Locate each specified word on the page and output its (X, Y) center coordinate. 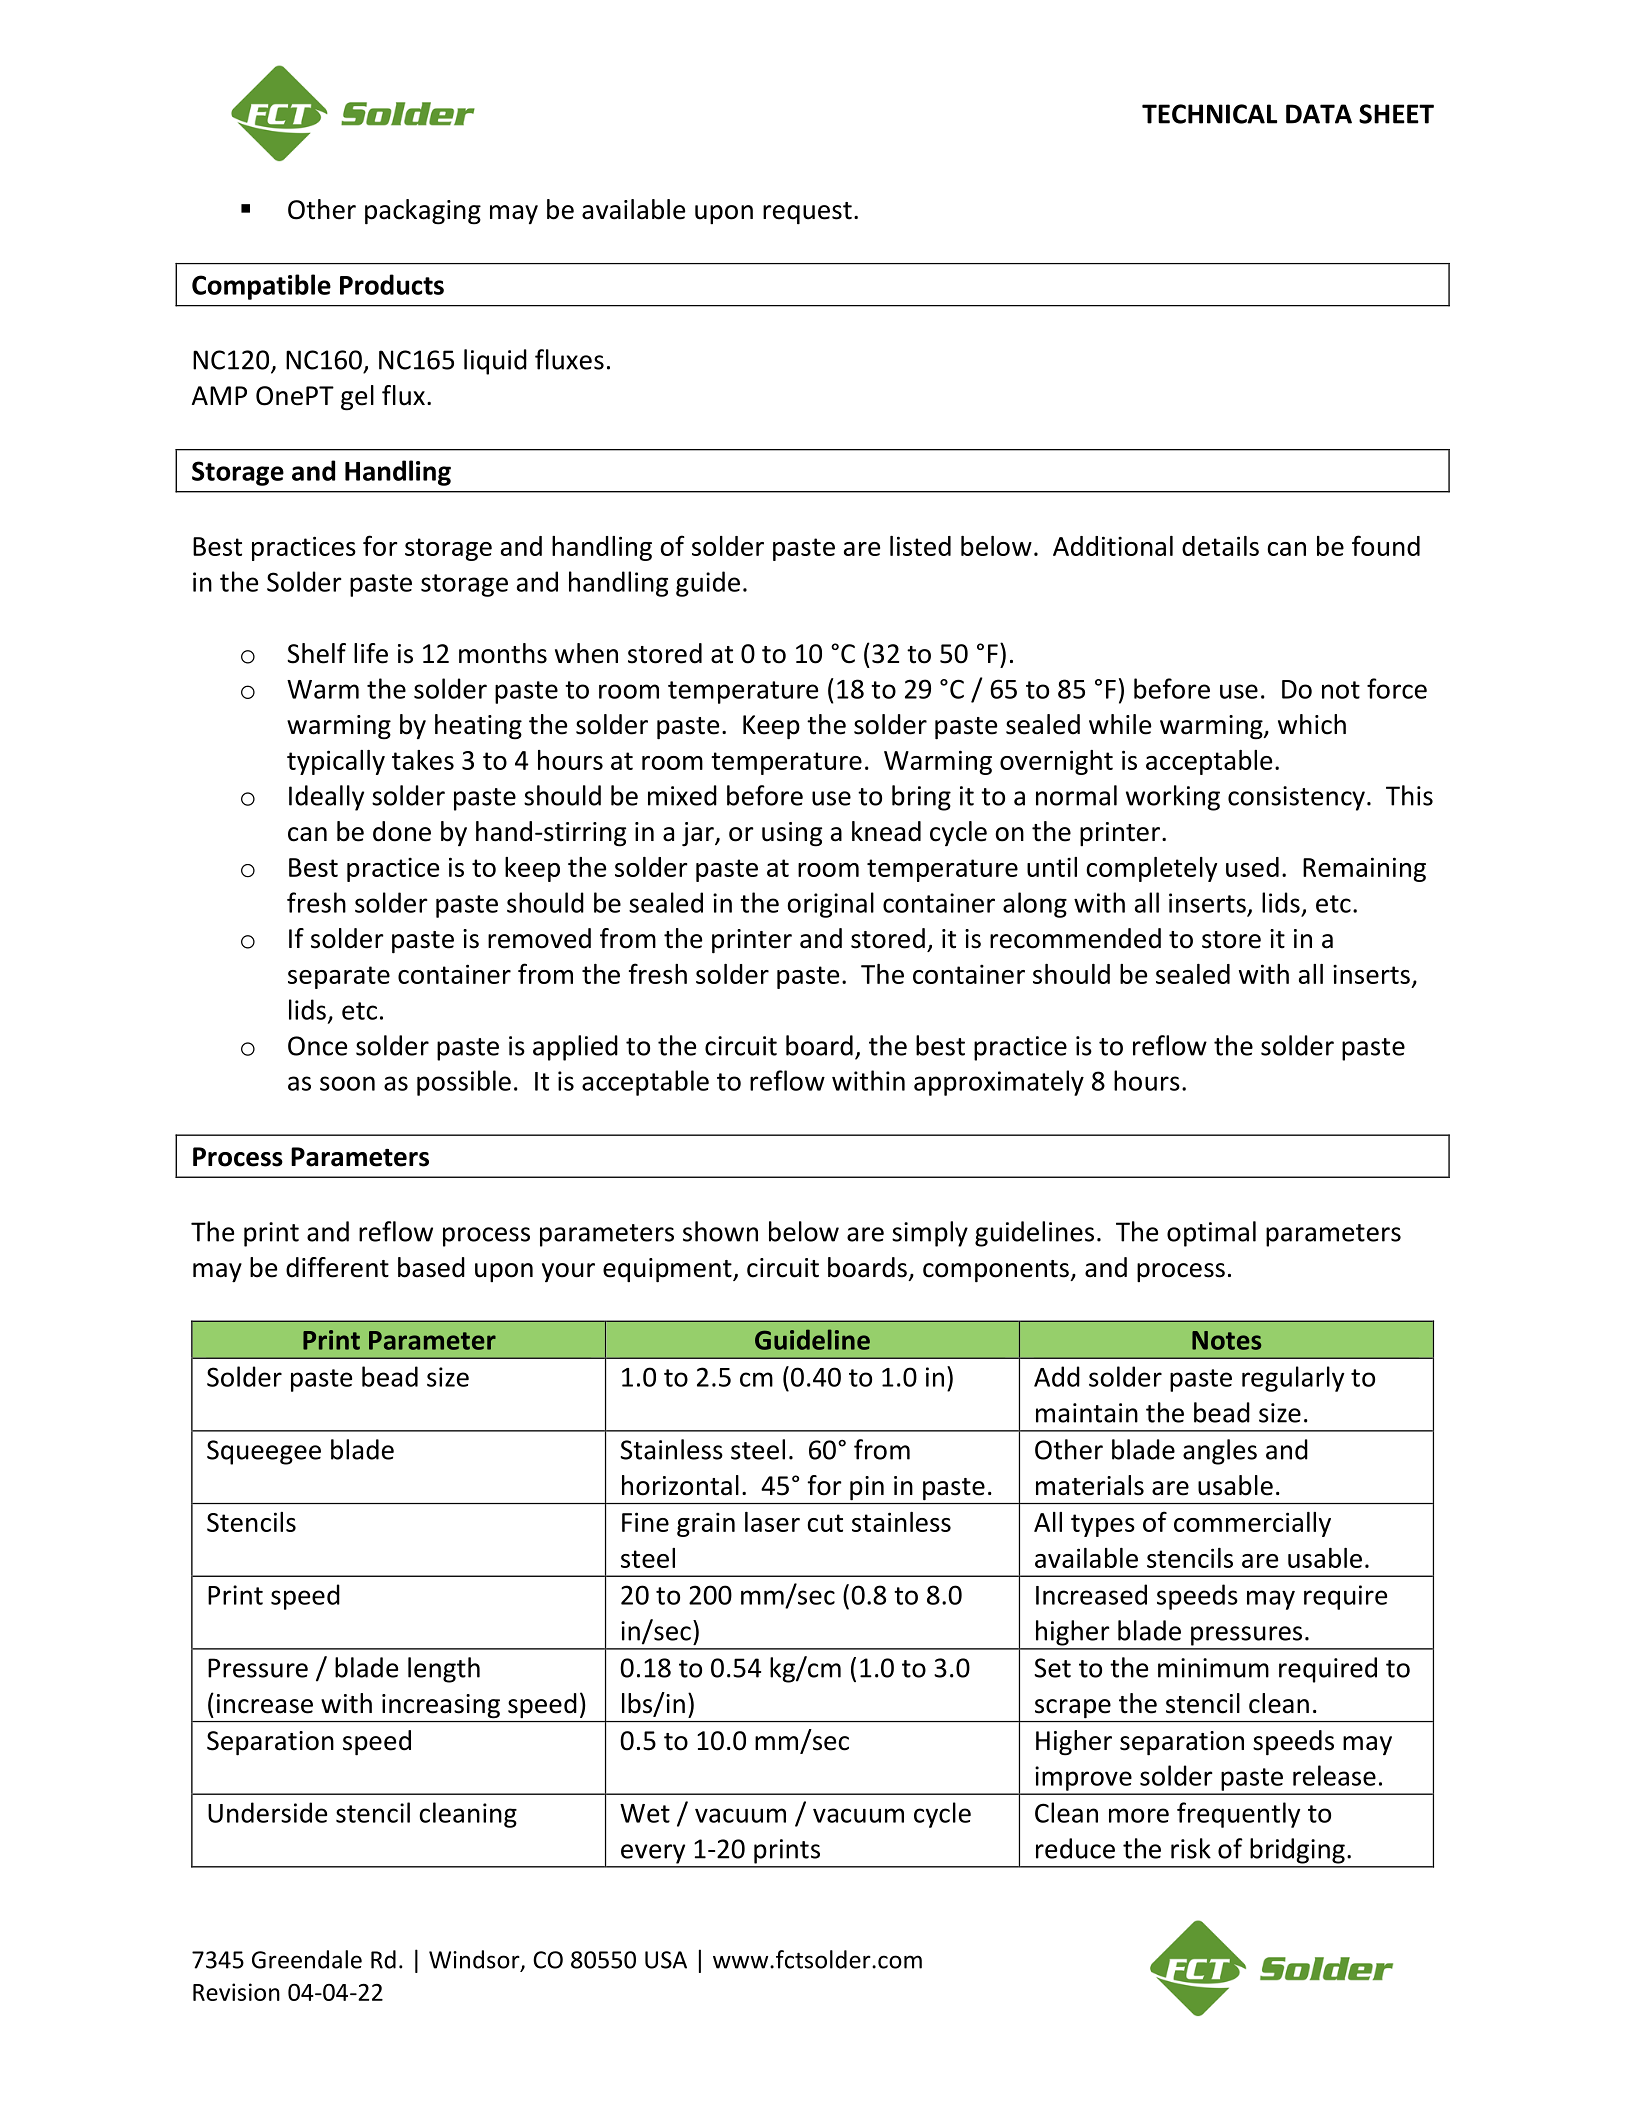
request (807, 213)
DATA (1319, 114)
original (830, 905)
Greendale (307, 1959)
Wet (645, 1813)
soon (347, 1083)
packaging (423, 212)
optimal (1211, 1234)
